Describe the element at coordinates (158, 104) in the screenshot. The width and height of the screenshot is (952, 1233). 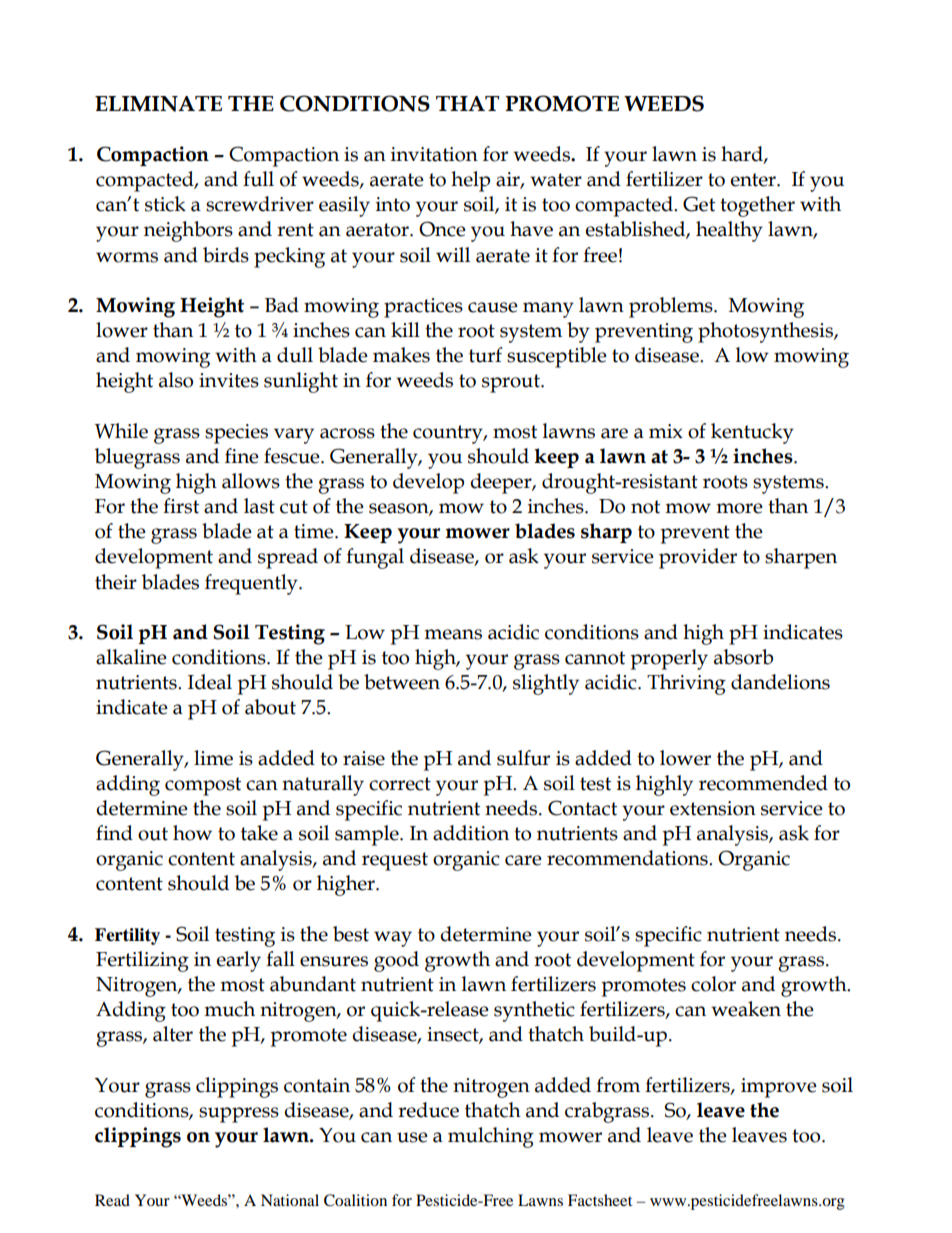
I see `ELIMINATE` at that location.
